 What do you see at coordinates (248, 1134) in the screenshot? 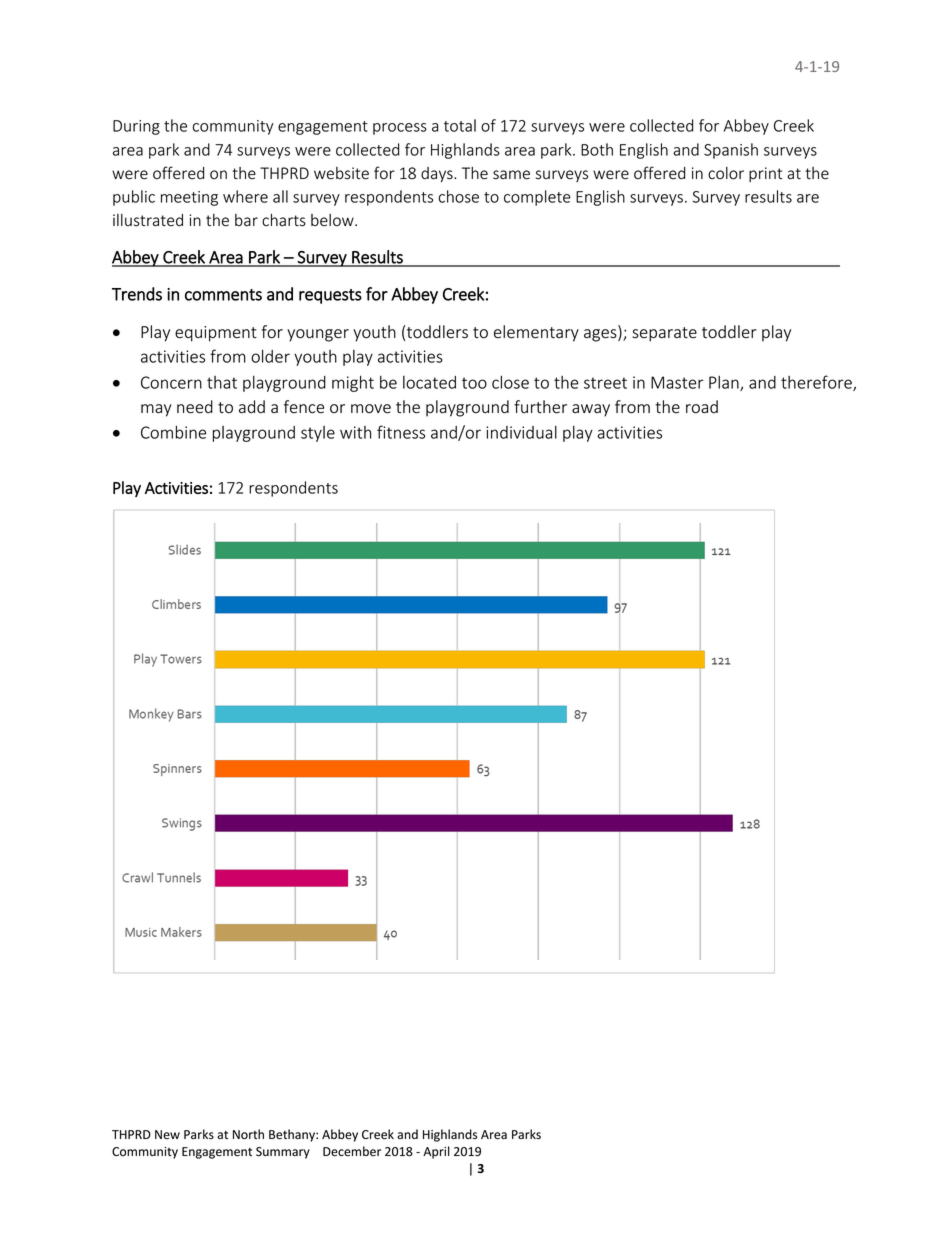
I see `North` at bounding box center [248, 1134].
